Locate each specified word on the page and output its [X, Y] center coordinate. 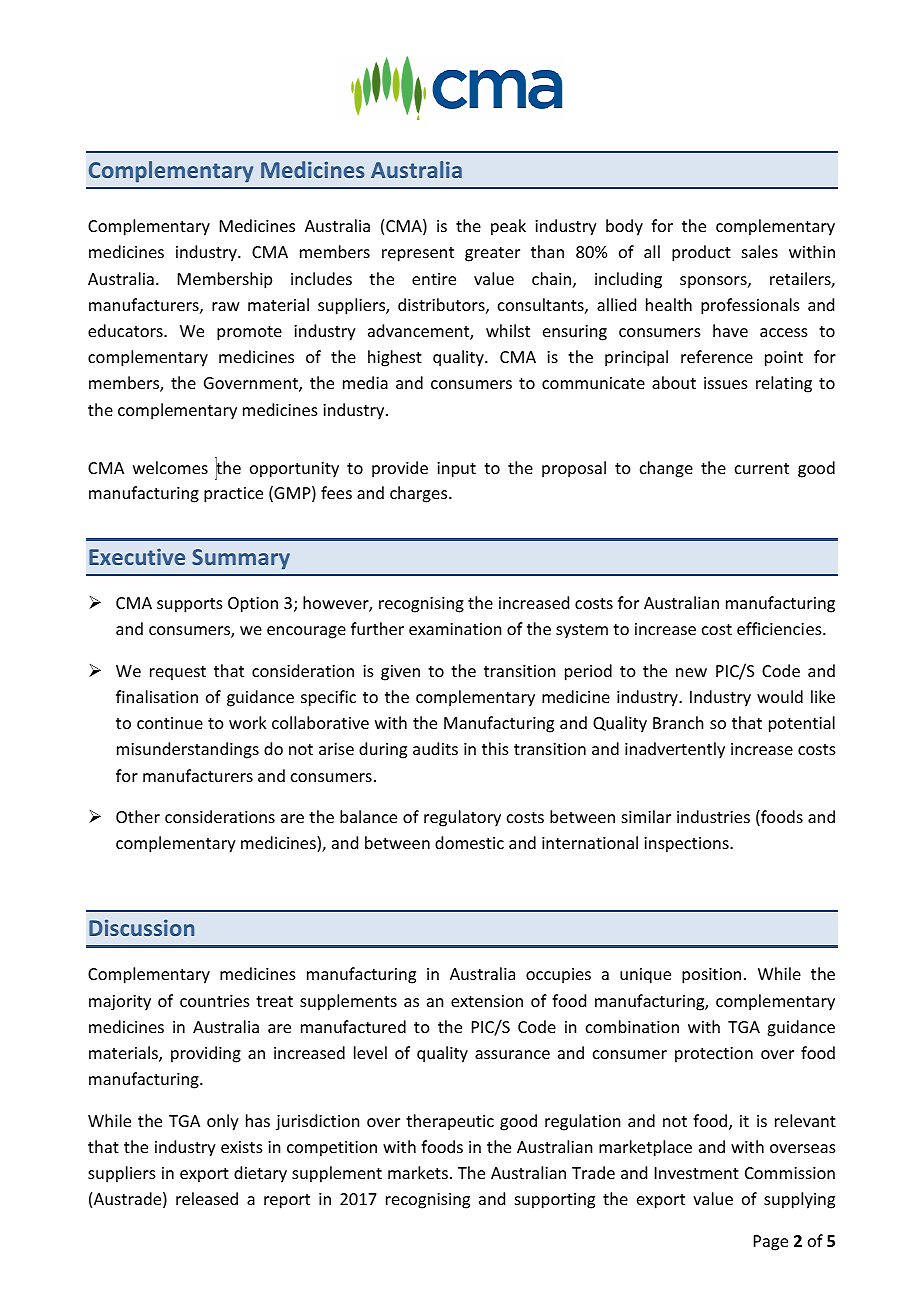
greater [492, 254]
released [207, 1198]
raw [226, 306]
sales [760, 251]
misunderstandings [188, 750]
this [495, 748]
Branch [678, 722]
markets [418, 1172]
